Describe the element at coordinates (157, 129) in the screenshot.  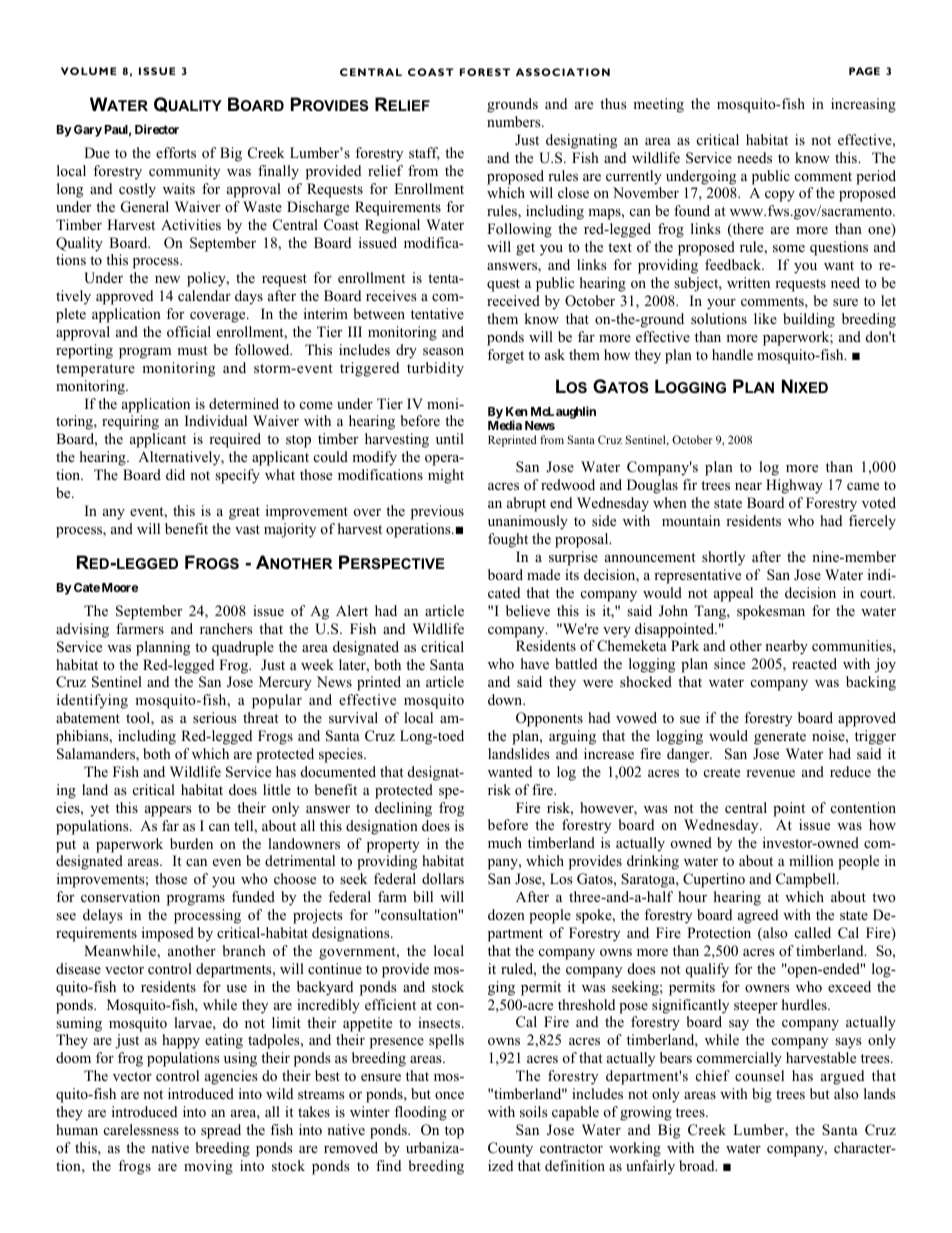
I see `Director` at that location.
